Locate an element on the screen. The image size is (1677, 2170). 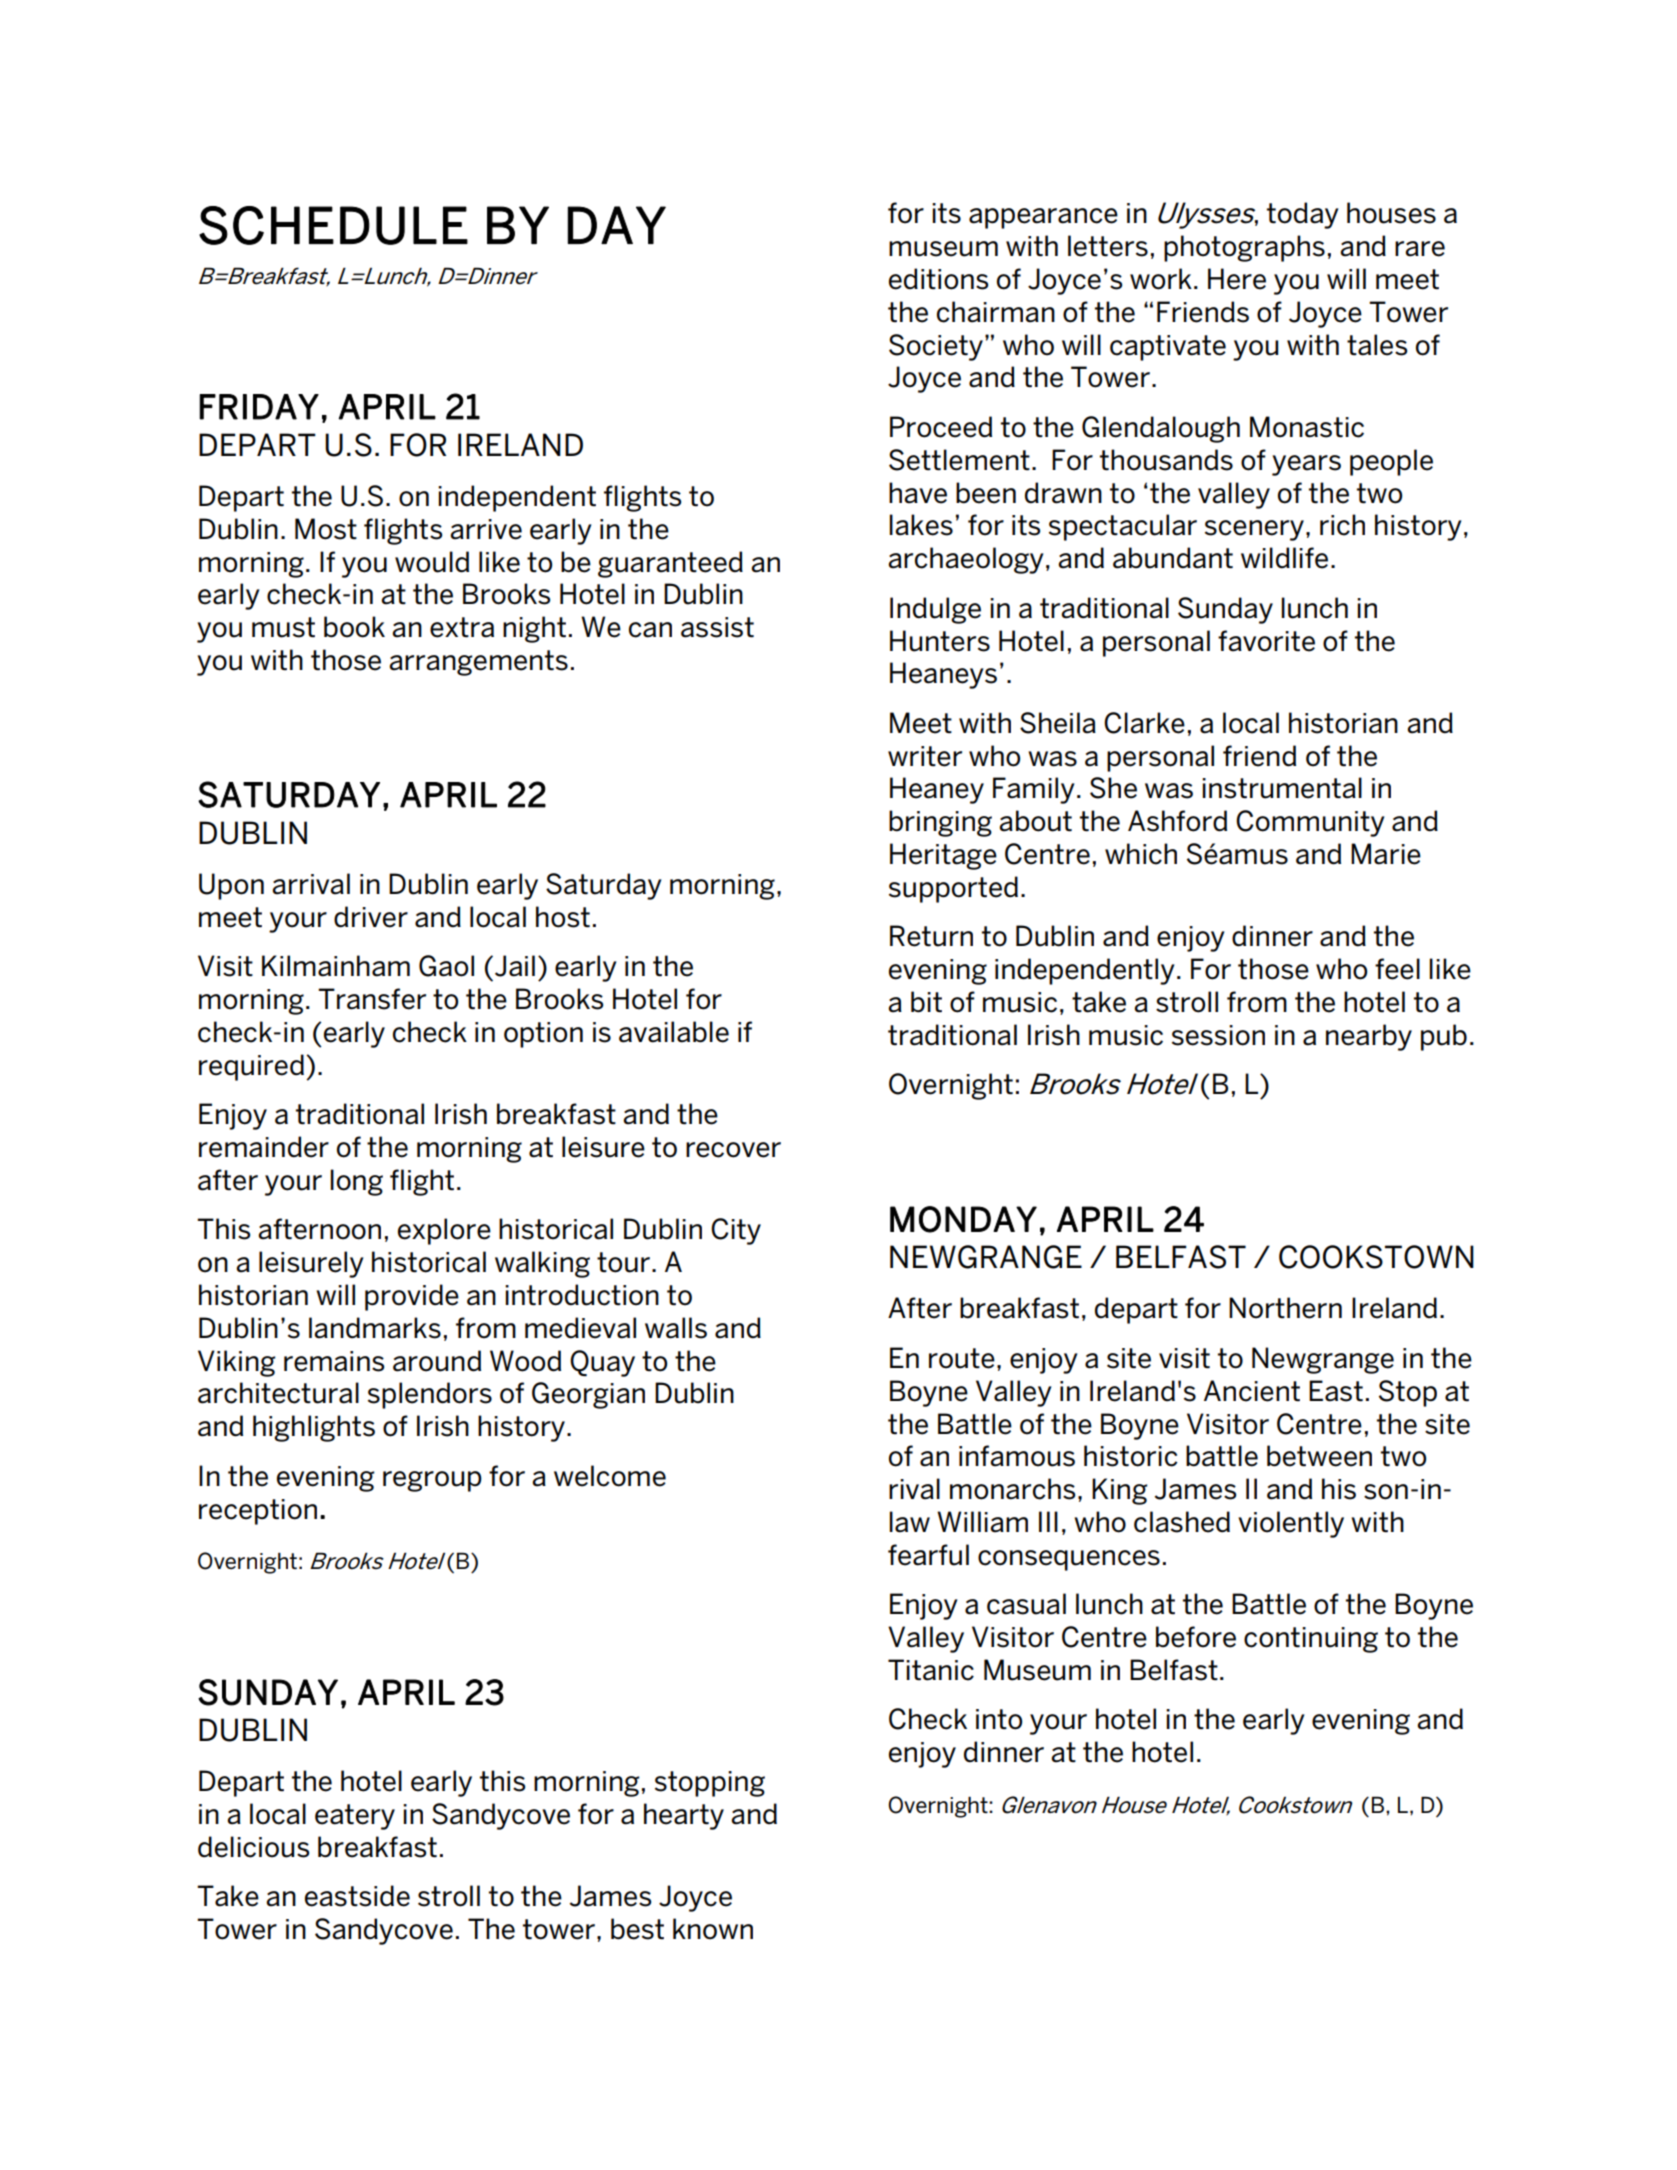
eatery is located at coordinates (355, 1817).
